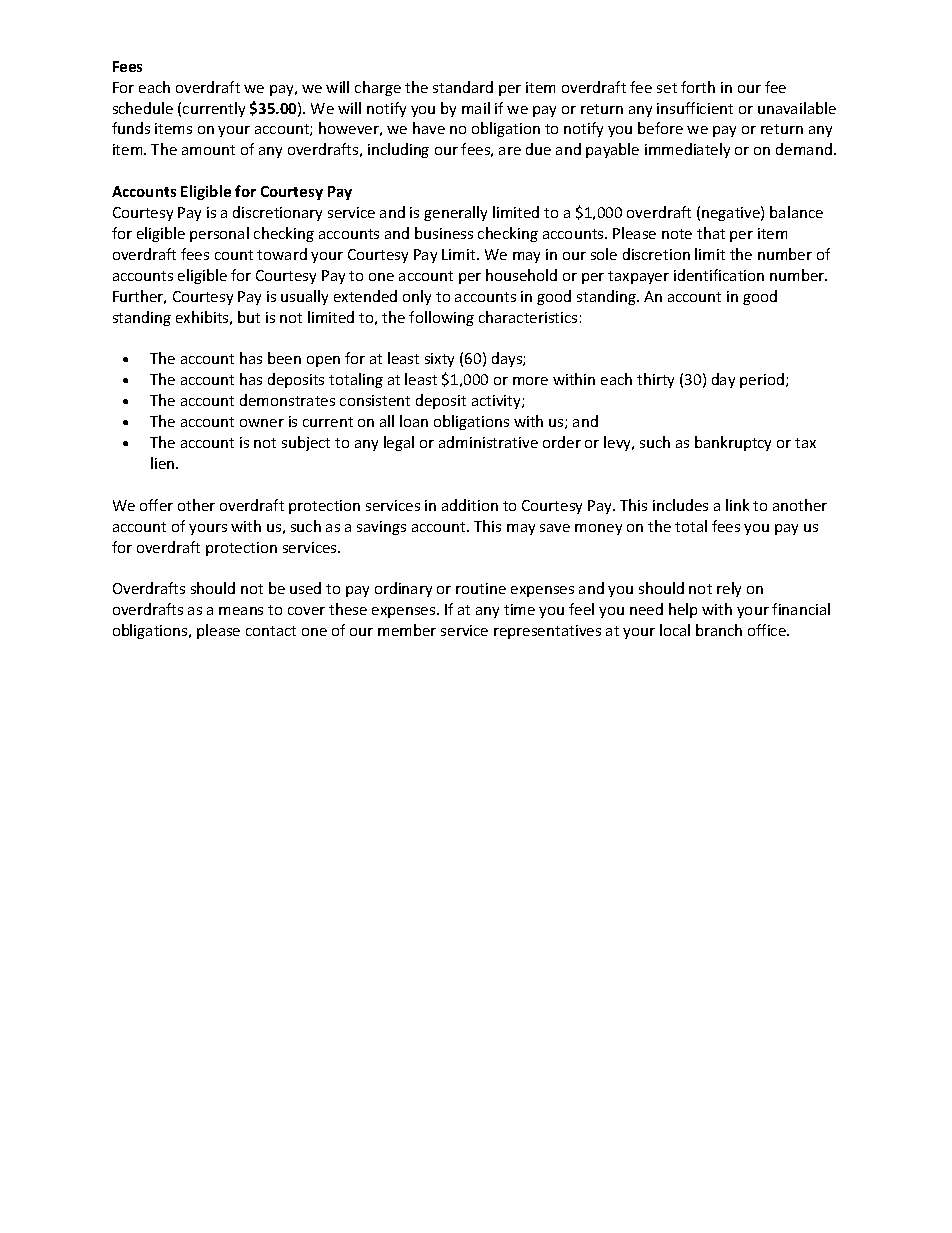 The height and width of the screenshot is (1233, 952). What do you see at coordinates (695, 108) in the screenshot?
I see `insufficient` at bounding box center [695, 108].
